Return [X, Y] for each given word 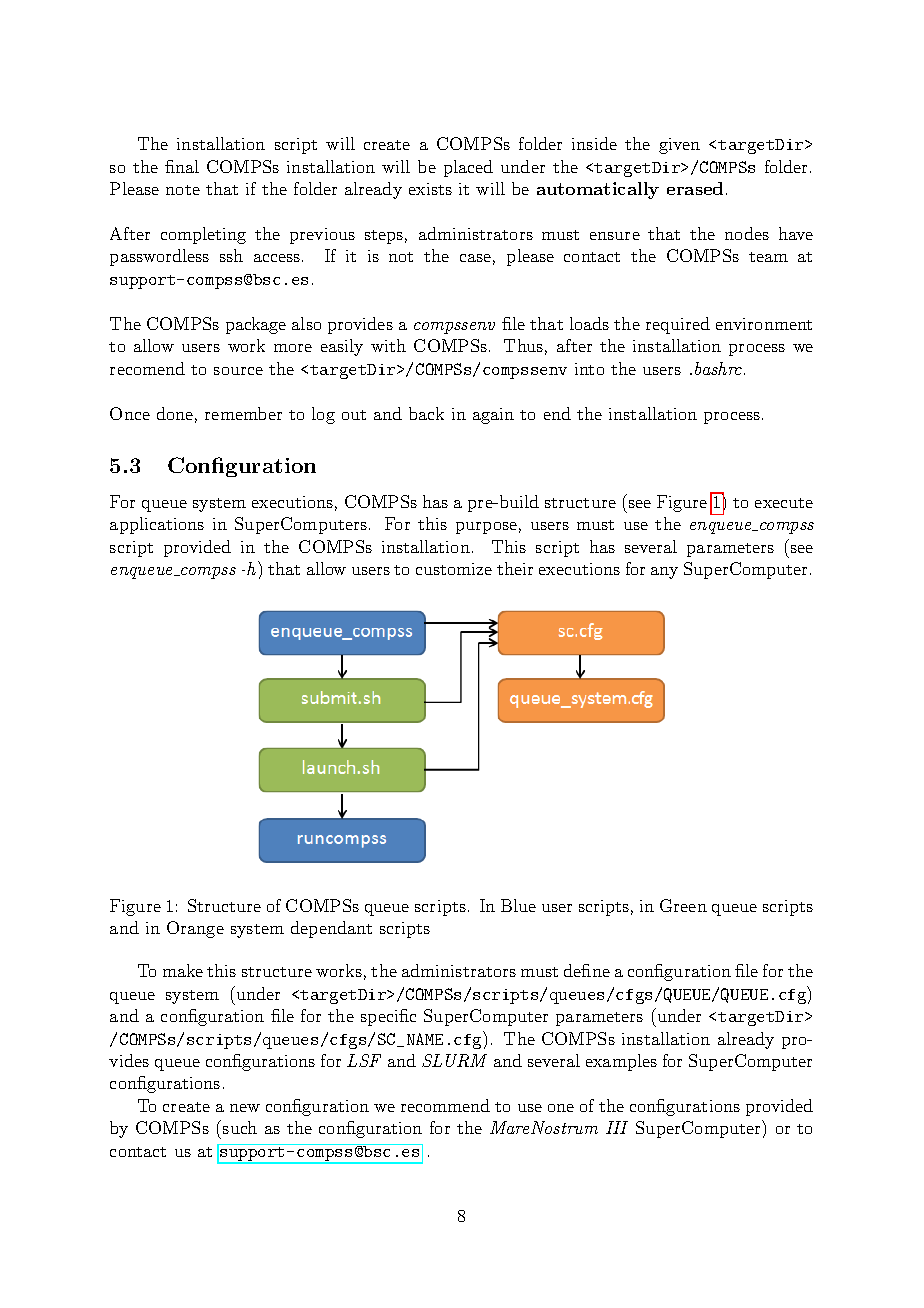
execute [784, 503]
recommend [445, 1105]
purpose [486, 528]
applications [157, 525]
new [245, 1108]
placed [468, 168]
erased [695, 188]
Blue [518, 905]
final [182, 166]
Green [683, 905]
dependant [331, 929]
